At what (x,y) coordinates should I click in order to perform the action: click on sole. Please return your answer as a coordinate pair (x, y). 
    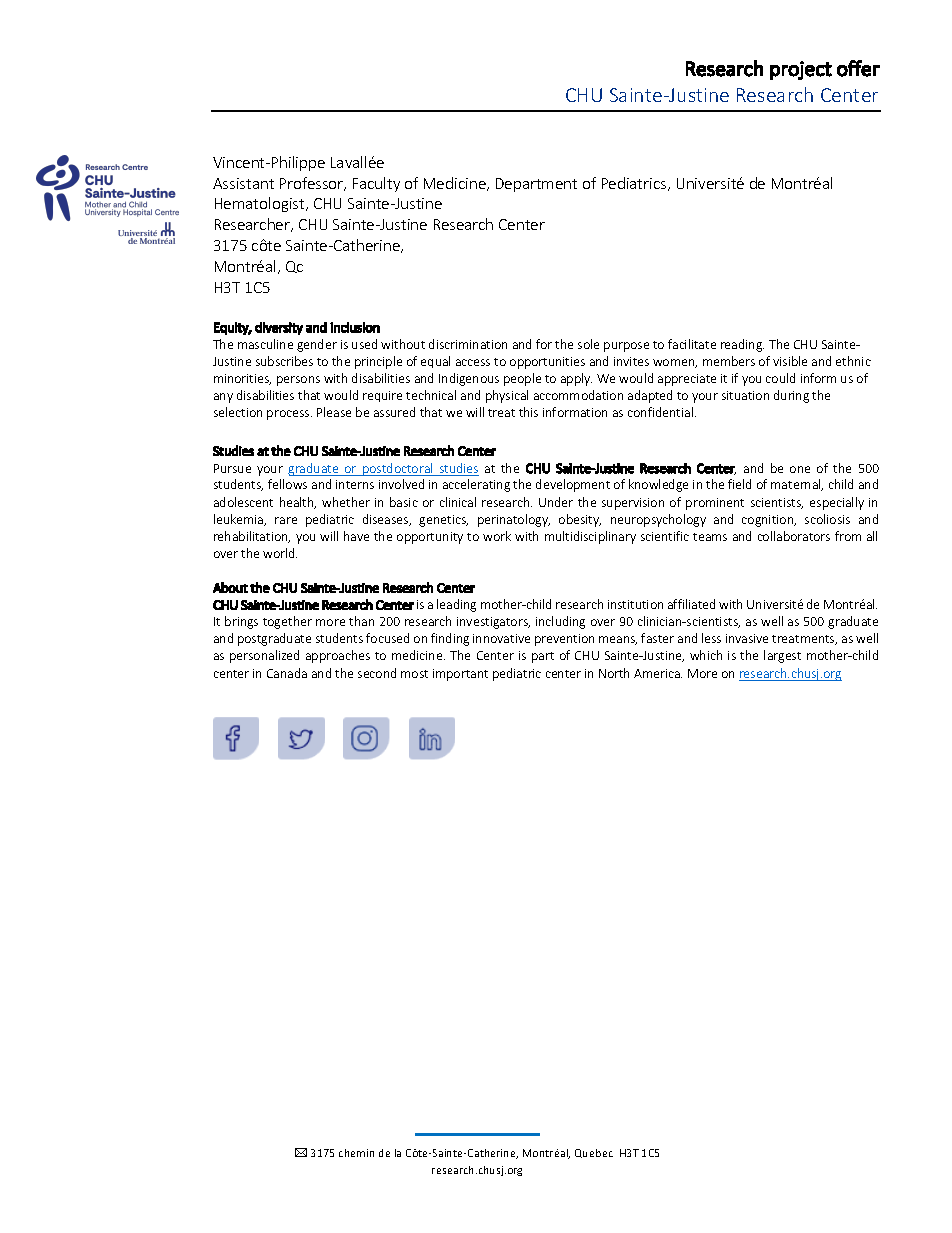
    Looking at the image, I should click on (588, 344).
